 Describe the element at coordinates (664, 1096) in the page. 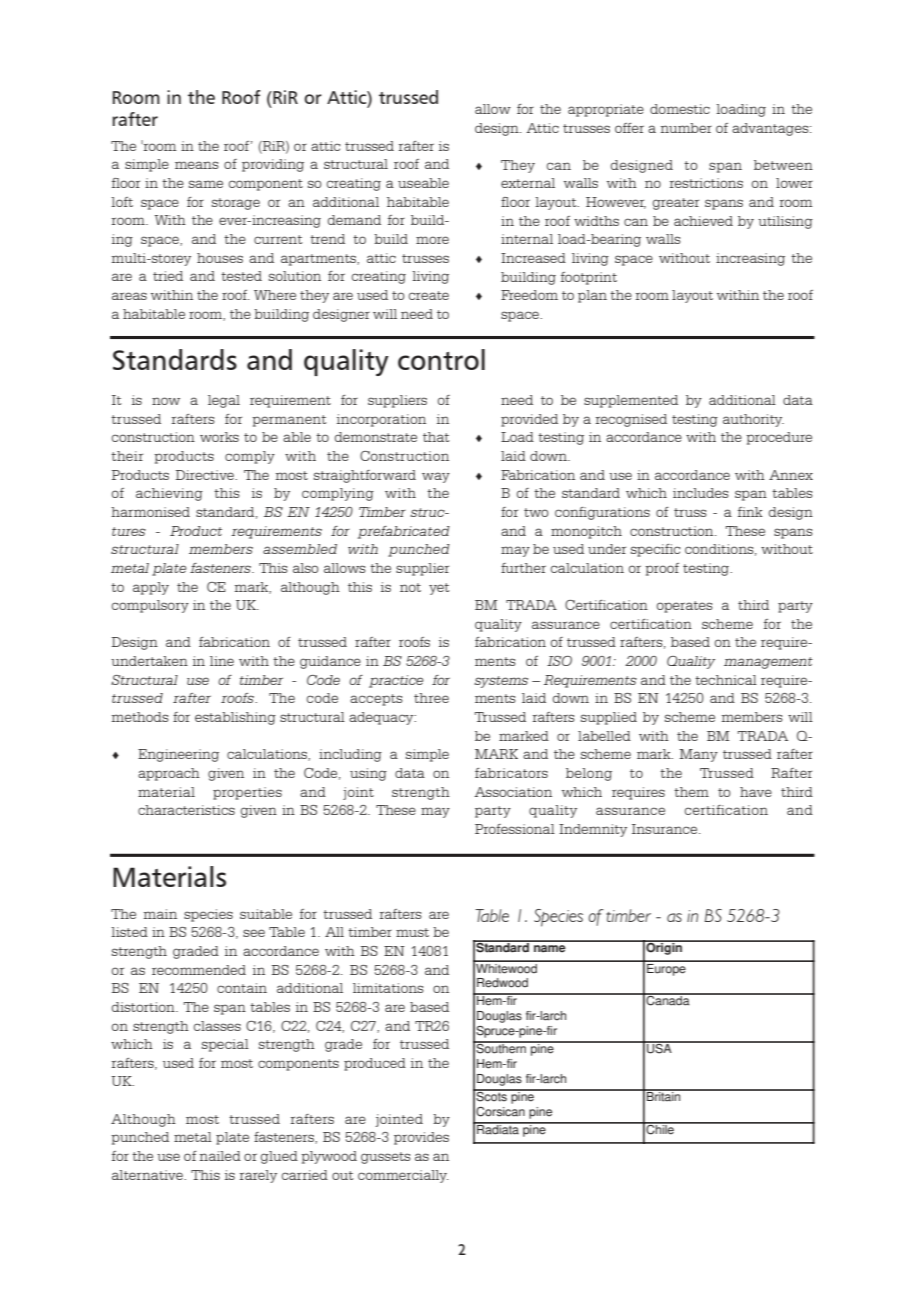

I see `Britain` at that location.
